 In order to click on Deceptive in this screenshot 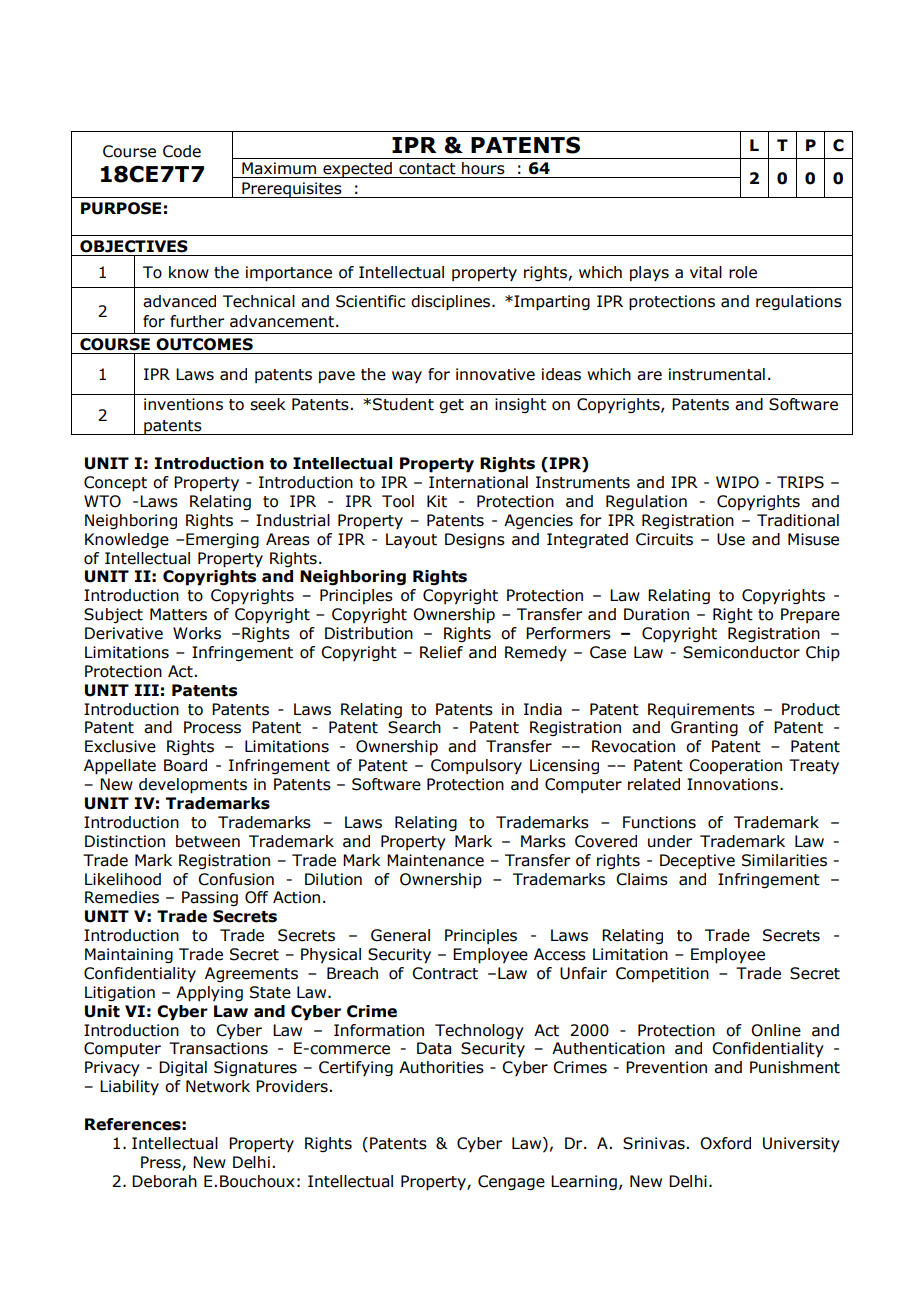, I will do `click(697, 861)`.
